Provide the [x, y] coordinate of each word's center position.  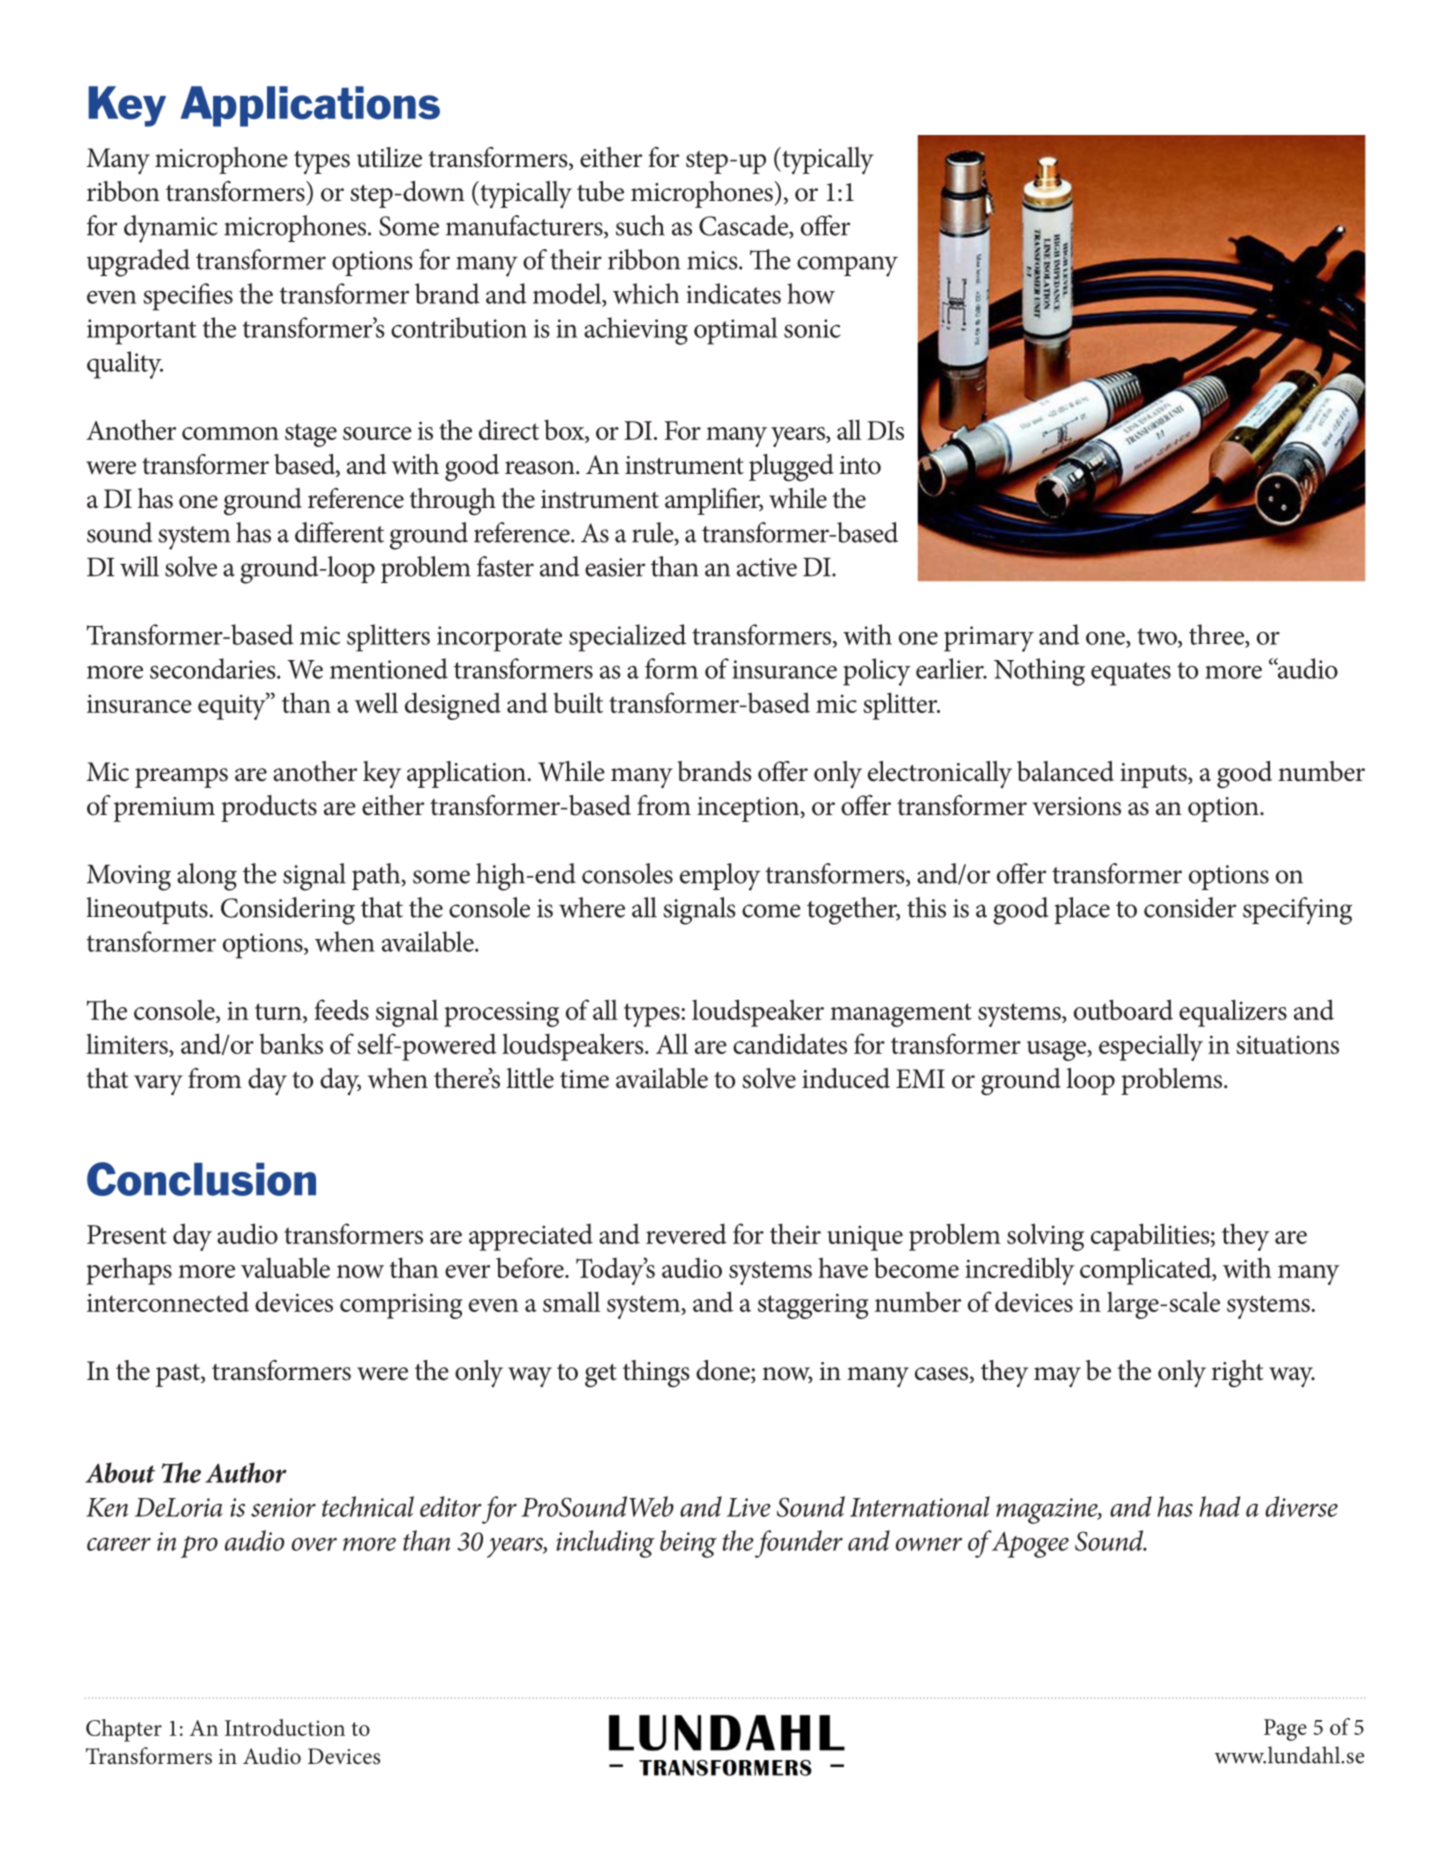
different [339, 532]
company [847, 266]
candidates [790, 1043]
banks [291, 1043]
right [1237, 1374]
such [640, 225]
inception [749, 809]
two [1158, 637]
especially [1151, 1047]
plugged [791, 468]
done [724, 1371]
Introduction [285, 1727]
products [269, 808]
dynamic [171, 229]
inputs [1154, 775]
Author [246, 1472]
